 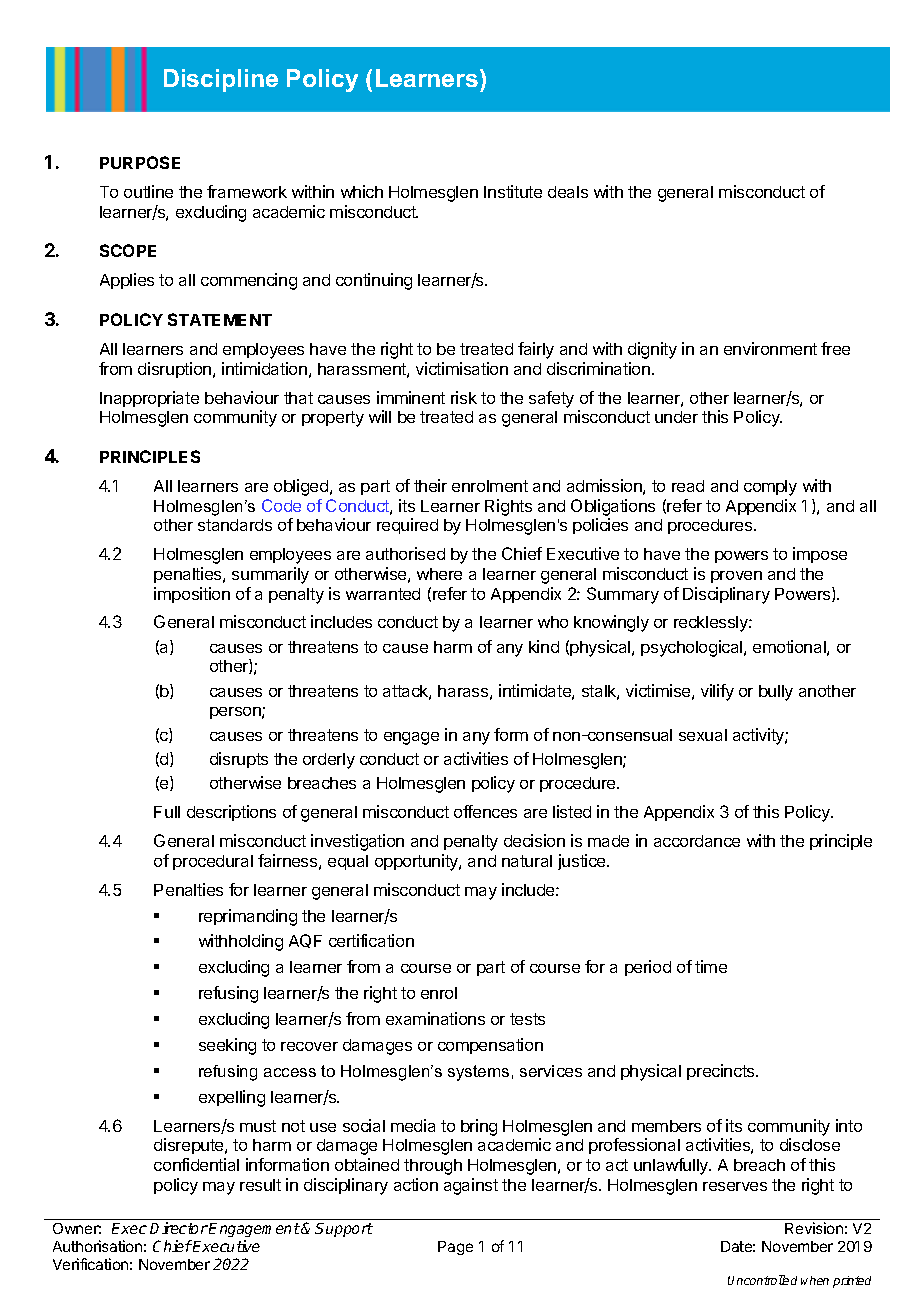 I want to click on Institute, so click(x=513, y=191).
